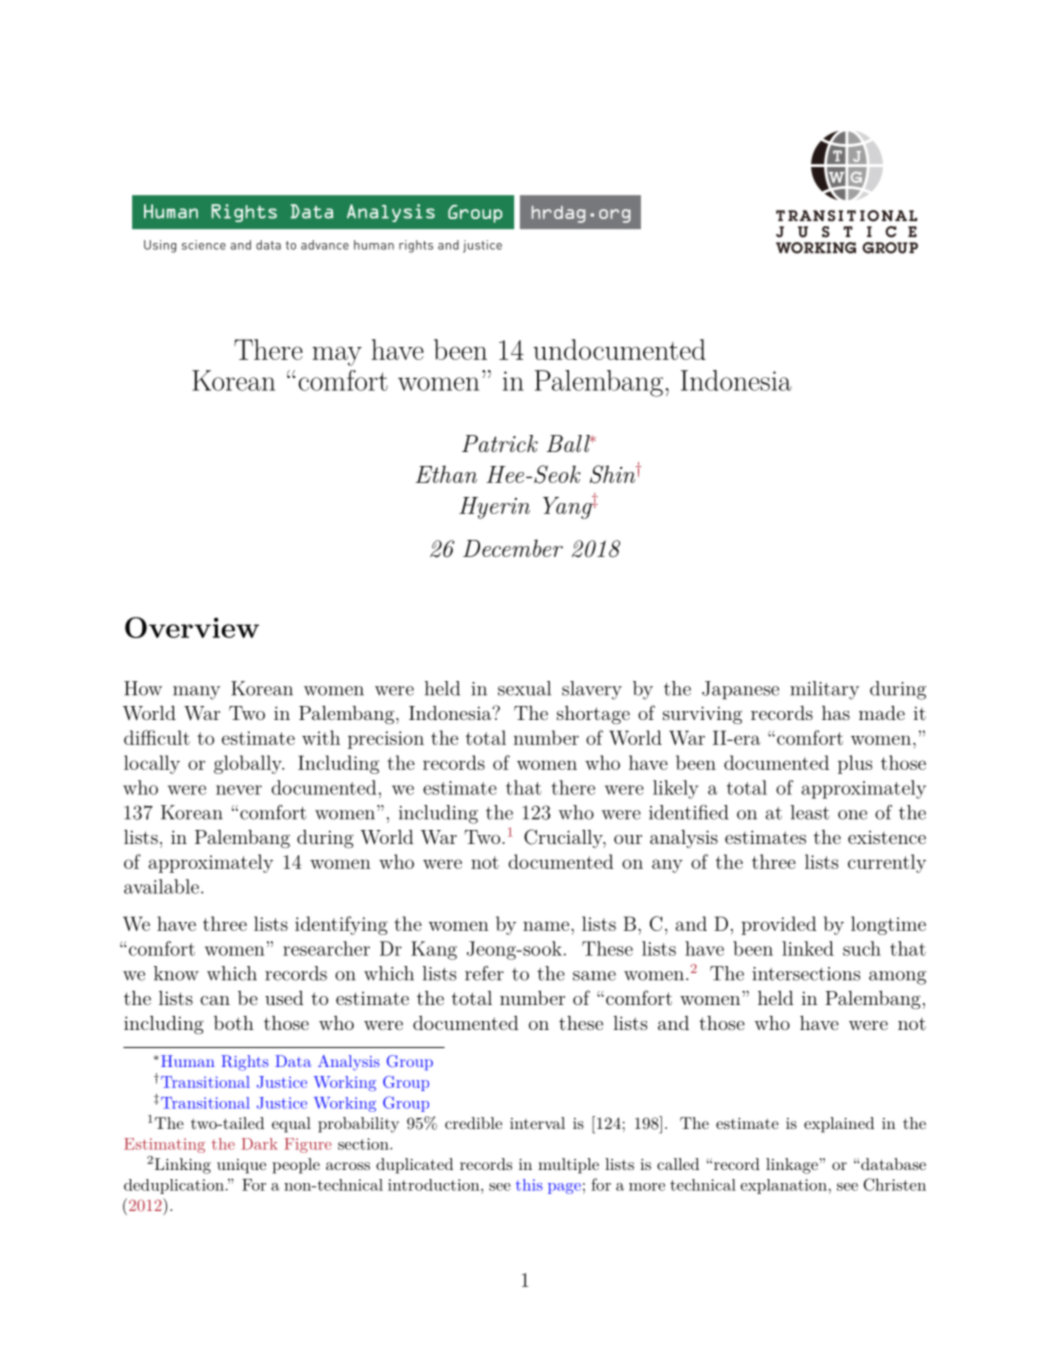 The width and height of the document is (1050, 1359). What do you see at coordinates (593, 715) in the document?
I see `shortage` at bounding box center [593, 715].
